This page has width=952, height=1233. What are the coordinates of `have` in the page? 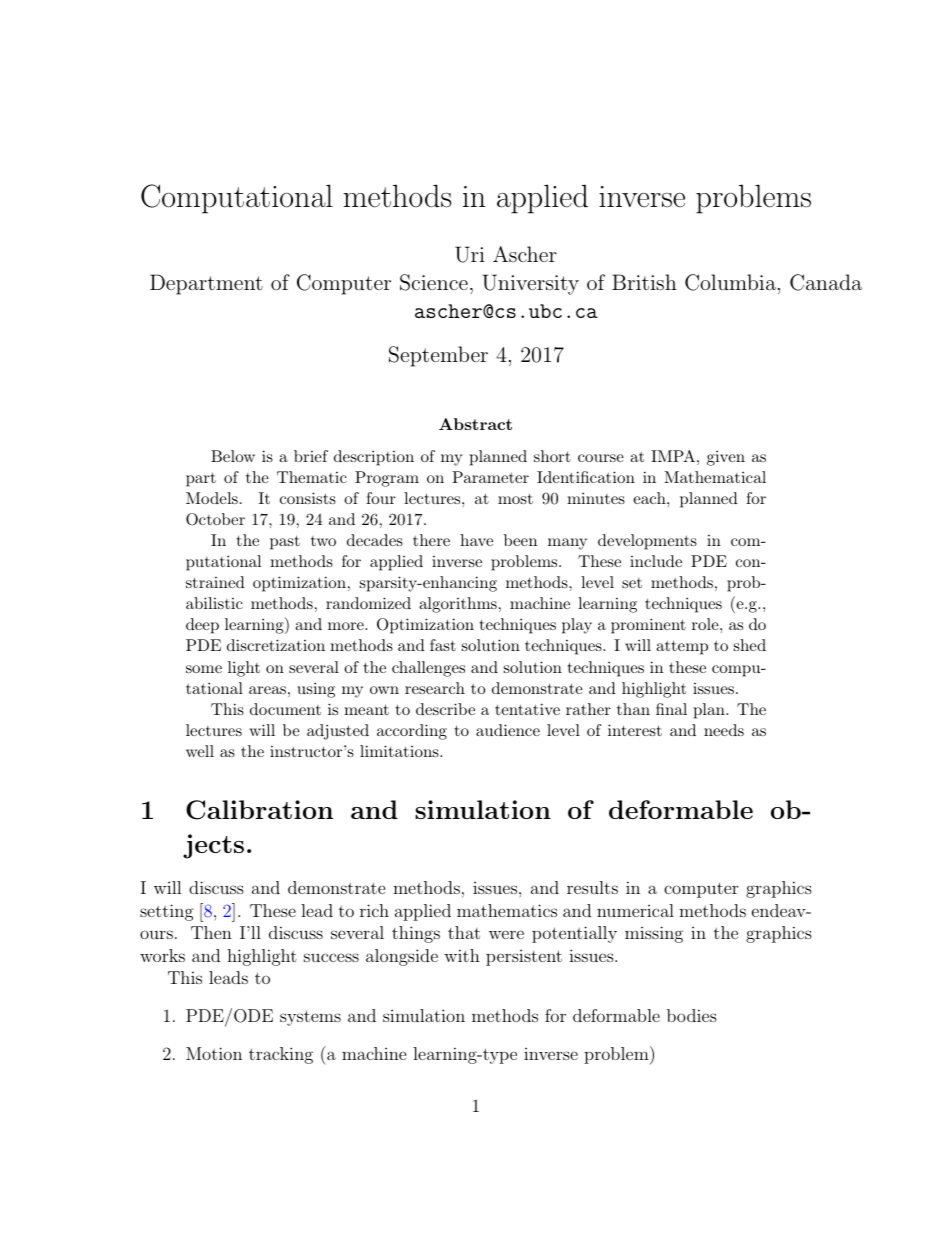 It's located at (476, 540).
